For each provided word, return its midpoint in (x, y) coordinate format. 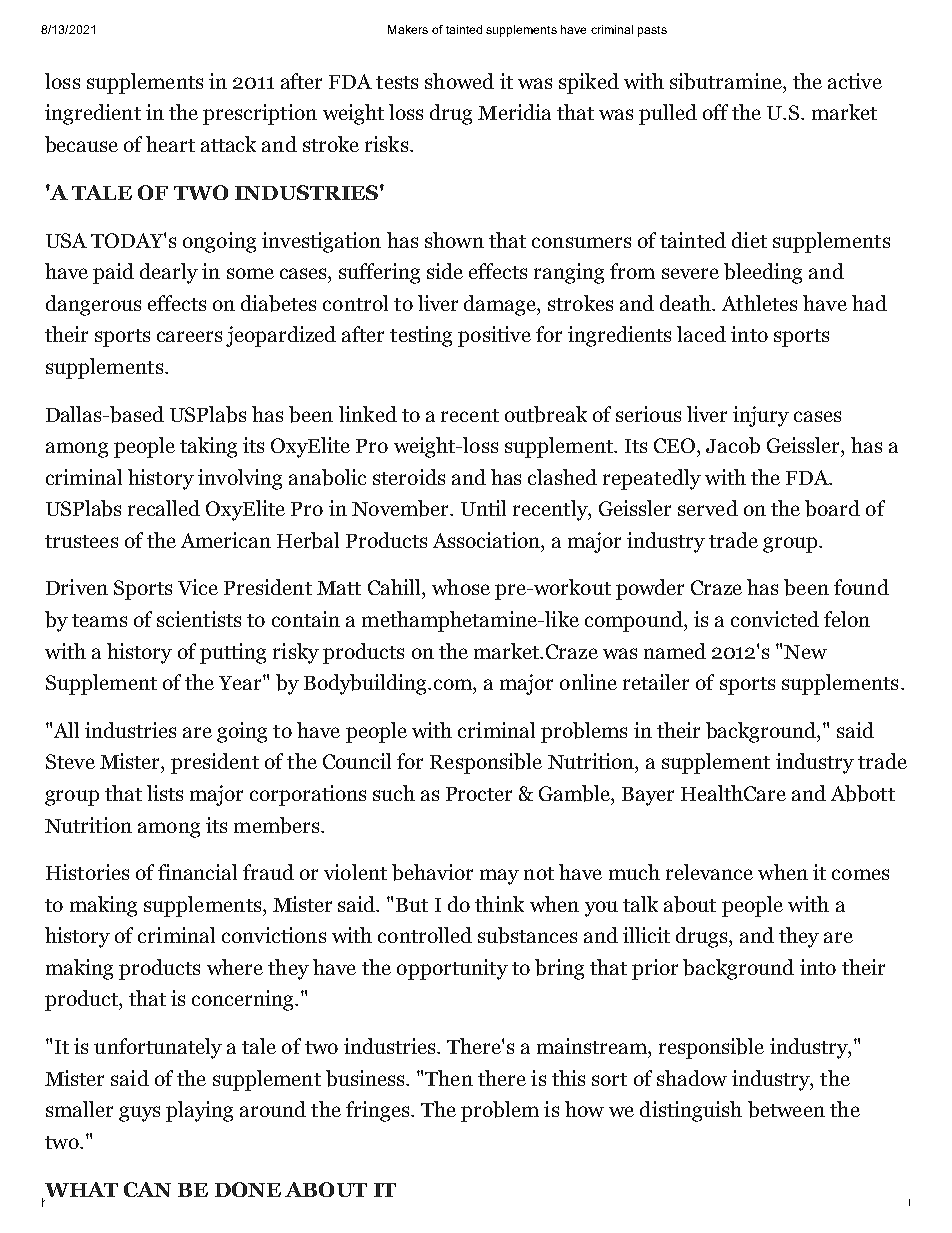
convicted (775, 619)
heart (170, 144)
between (786, 1109)
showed (459, 81)
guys (139, 1114)
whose (461, 587)
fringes (379, 1111)
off (715, 112)
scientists (199, 619)
